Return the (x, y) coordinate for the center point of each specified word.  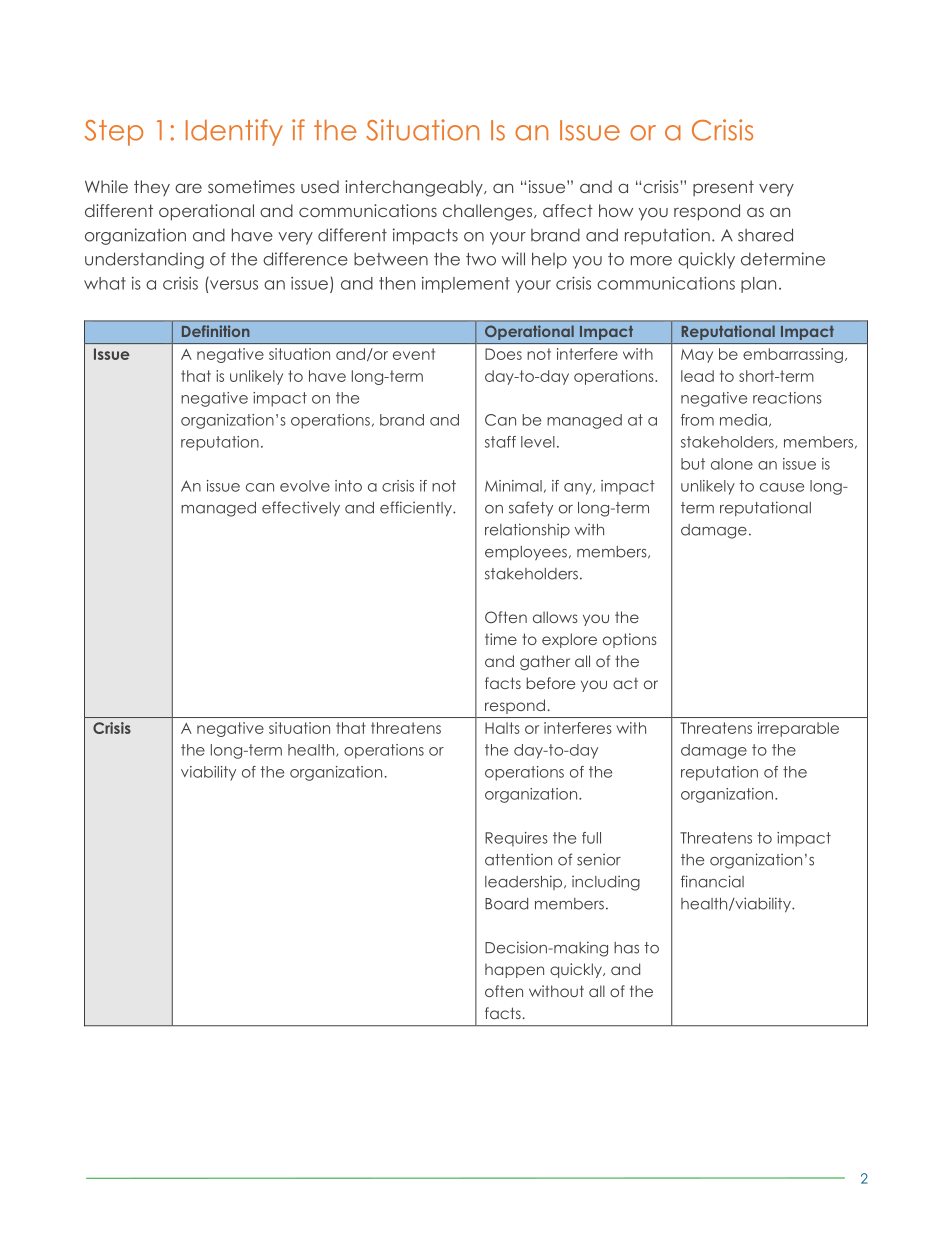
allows (555, 617)
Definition (216, 331)
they (152, 188)
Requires (516, 839)
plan (758, 285)
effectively (301, 508)
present (723, 188)
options (630, 640)
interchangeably (415, 188)
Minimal (513, 486)
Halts (502, 728)
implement (466, 285)
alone (732, 464)
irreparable (798, 729)
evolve (305, 486)
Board (506, 904)
